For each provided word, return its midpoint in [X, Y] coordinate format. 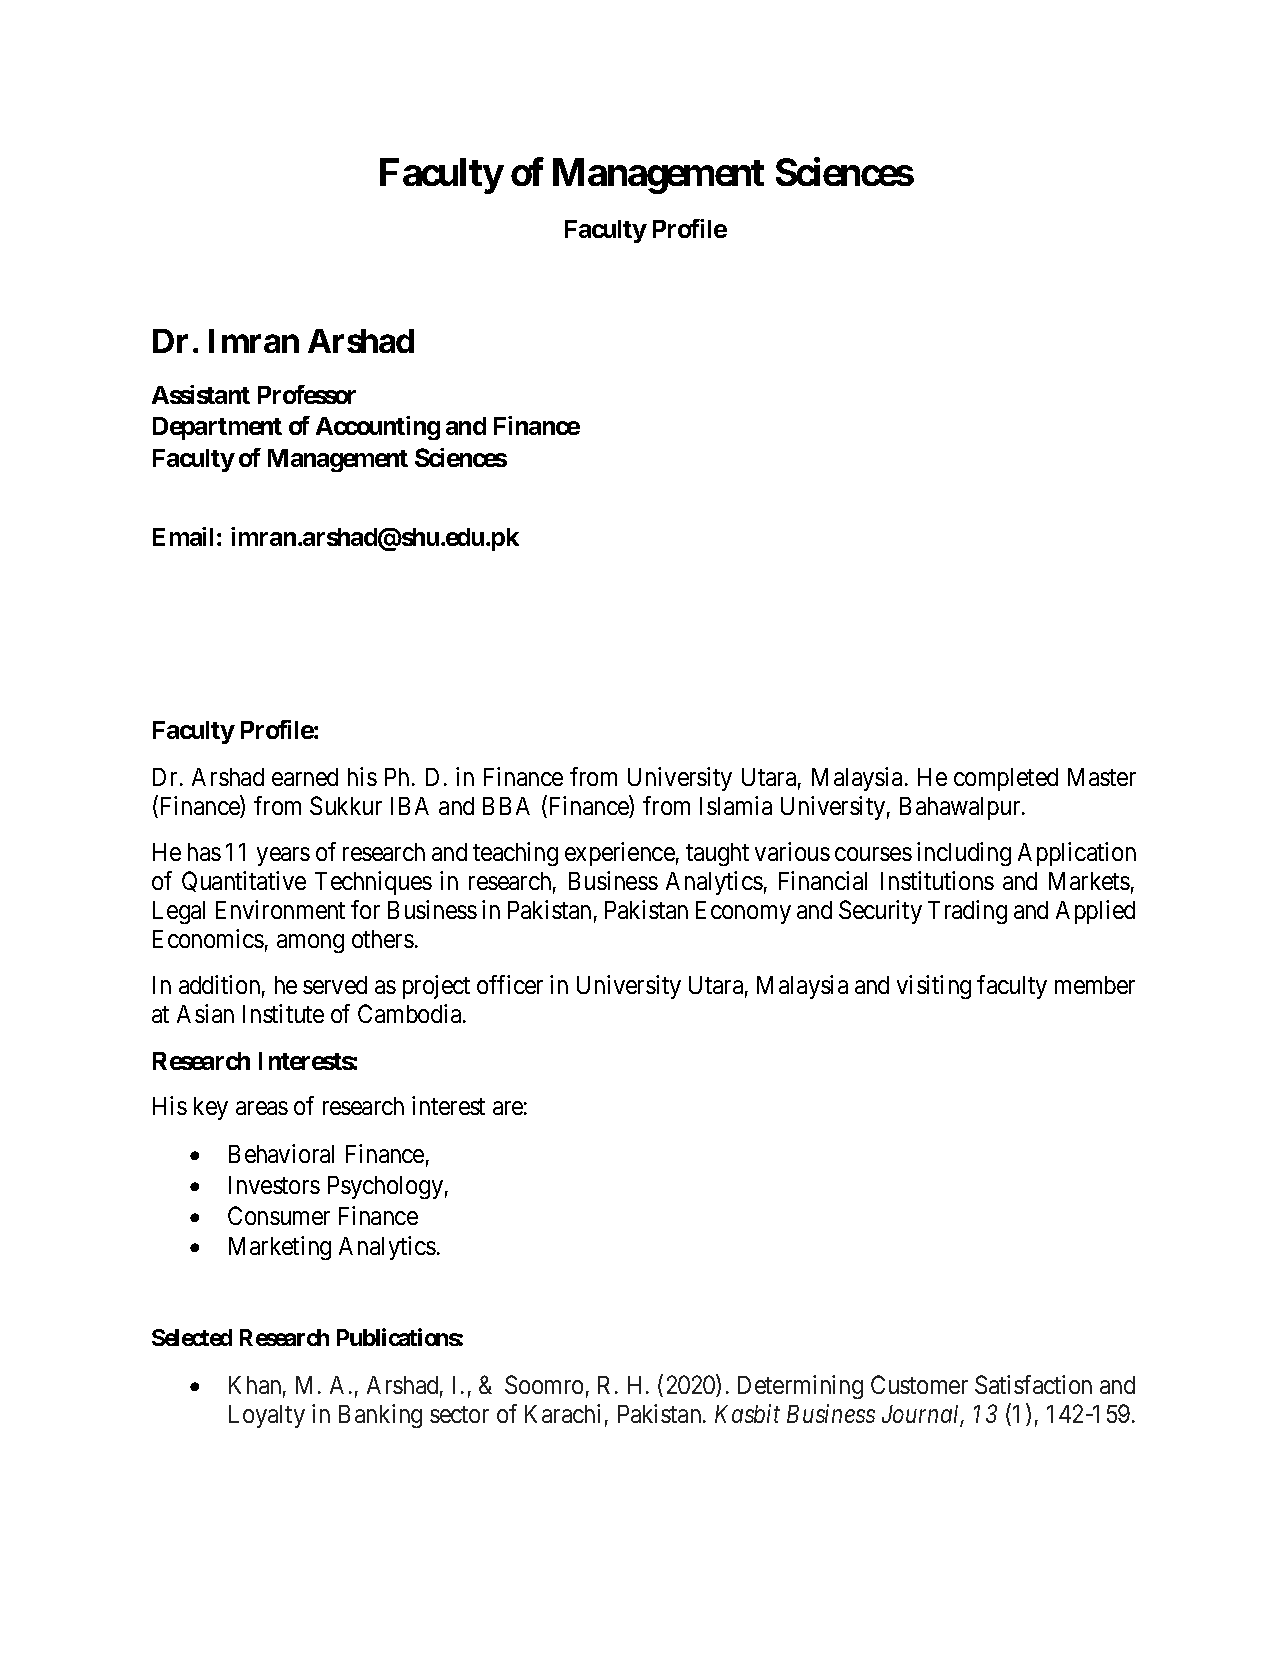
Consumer [279, 1215]
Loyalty [267, 1416]
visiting [934, 987]
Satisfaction [1033, 1384]
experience [620, 854]
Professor [307, 394]
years [283, 857]
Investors [274, 1185]
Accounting [378, 428]
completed [1006, 779]
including [964, 854]
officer [510, 984]
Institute [283, 1013]
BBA [506, 806]
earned [305, 777]
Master [1102, 777]
